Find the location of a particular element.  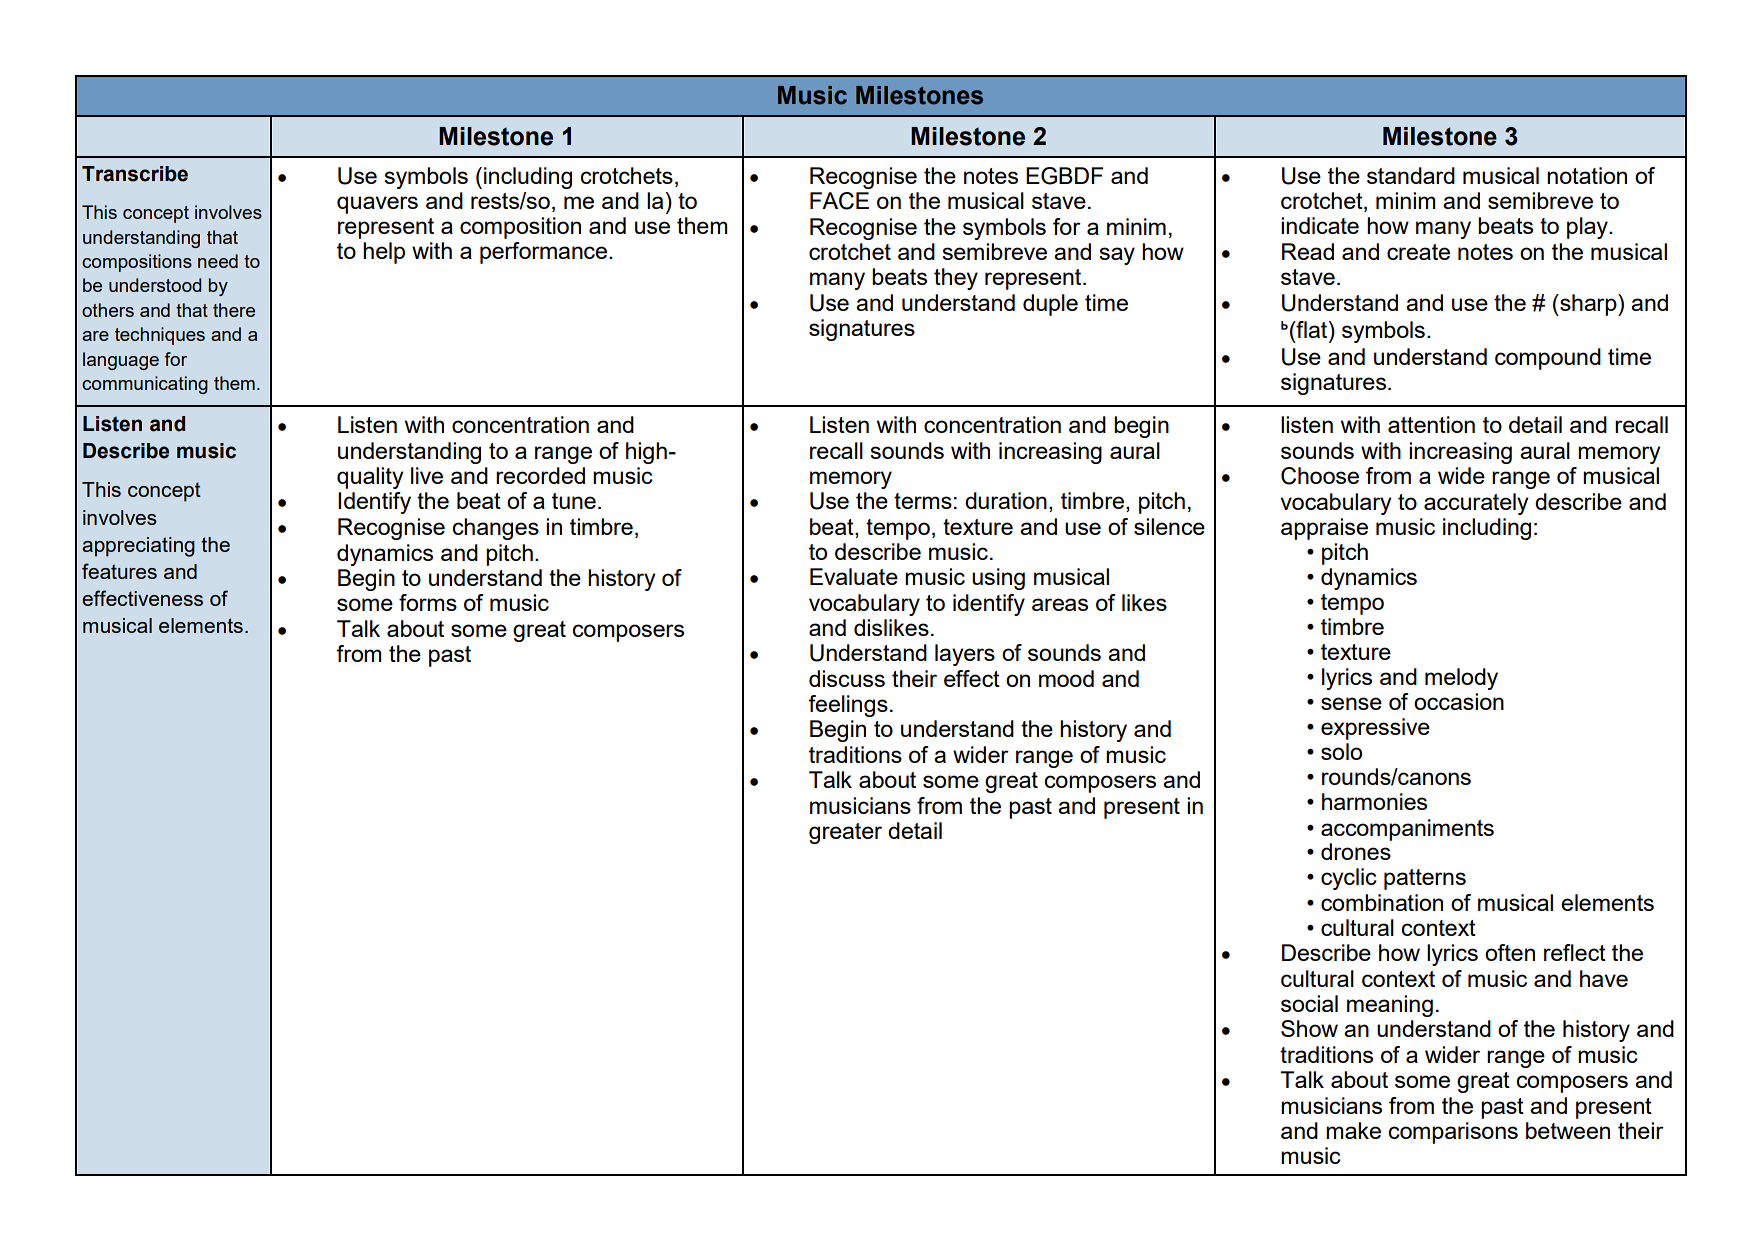

make is located at coordinates (1353, 1130).
